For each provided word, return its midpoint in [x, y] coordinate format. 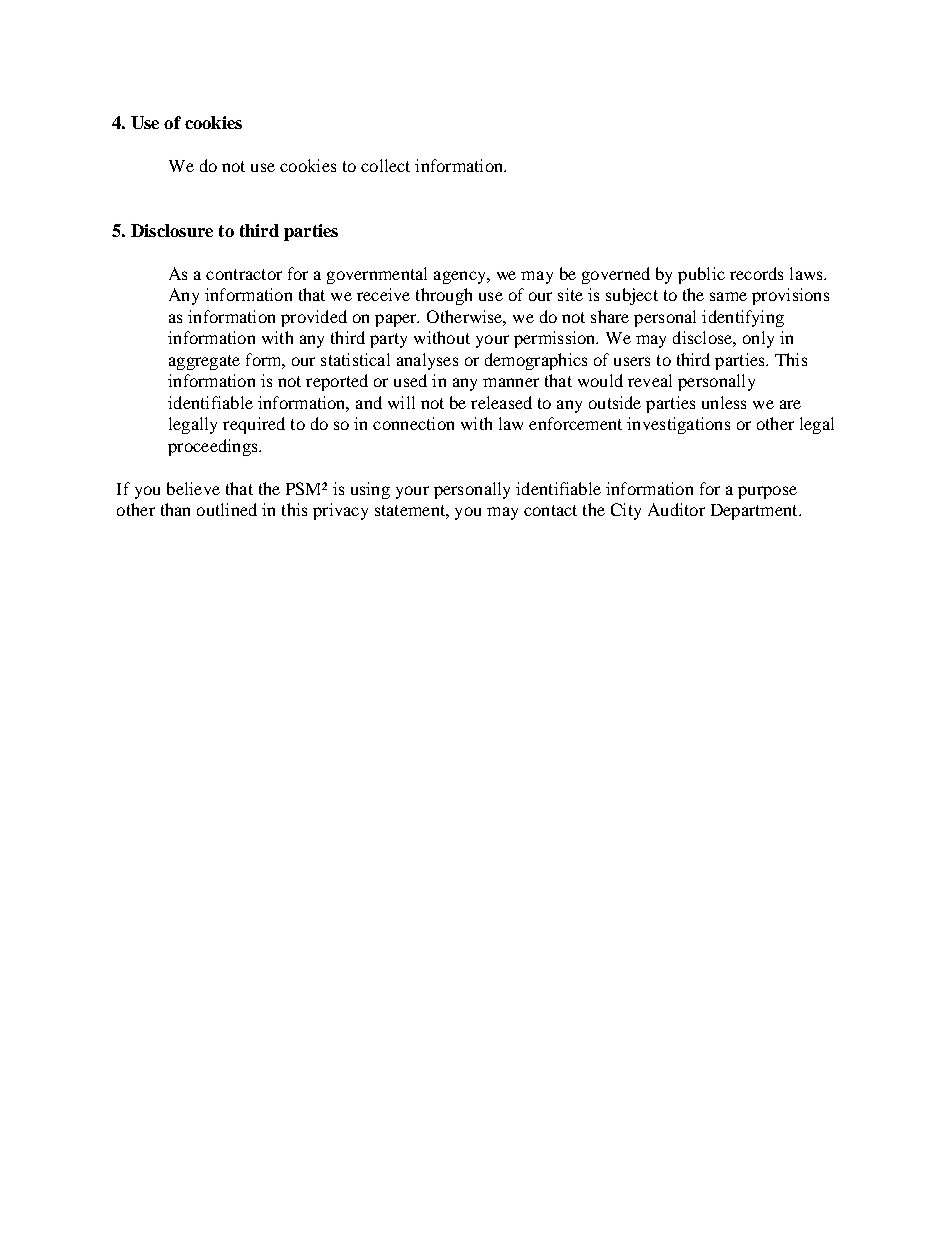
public [701, 275]
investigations [678, 425]
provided [314, 318]
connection [413, 423]
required [254, 425]
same [728, 296]
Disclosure [172, 230]
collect [385, 165]
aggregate [204, 362]
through [444, 296]
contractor [244, 274]
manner [511, 382]
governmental [377, 275]
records [756, 273]
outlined [227, 509]
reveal [650, 380]
